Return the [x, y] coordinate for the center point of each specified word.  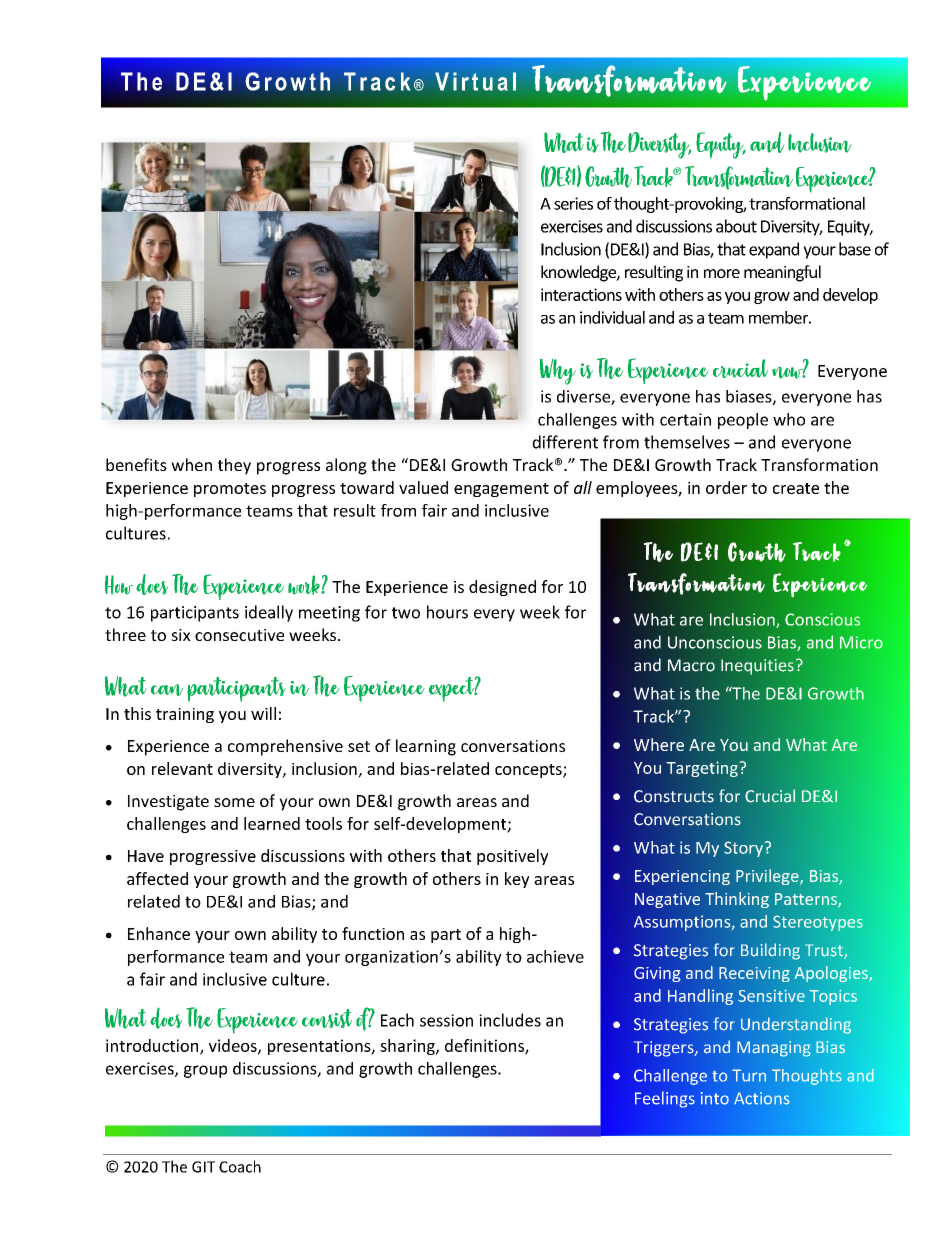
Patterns [807, 900]
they [234, 466]
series [573, 203]
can [167, 690]
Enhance [159, 933]
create [796, 488]
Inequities [757, 667]
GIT [203, 1167]
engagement [501, 490]
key [517, 880]
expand [774, 250]
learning [426, 747]
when [191, 464]
